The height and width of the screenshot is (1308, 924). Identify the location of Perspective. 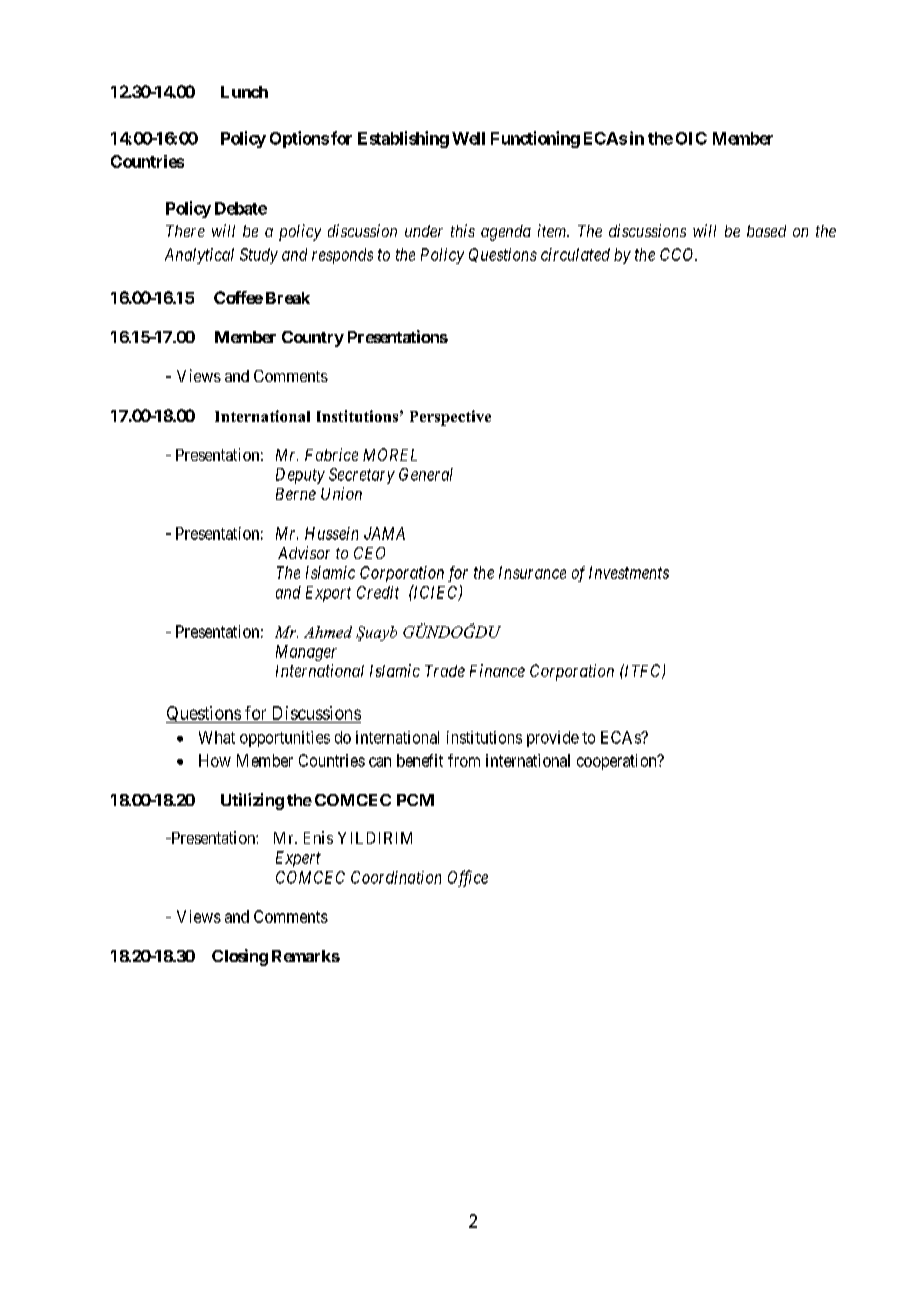
(450, 418).
